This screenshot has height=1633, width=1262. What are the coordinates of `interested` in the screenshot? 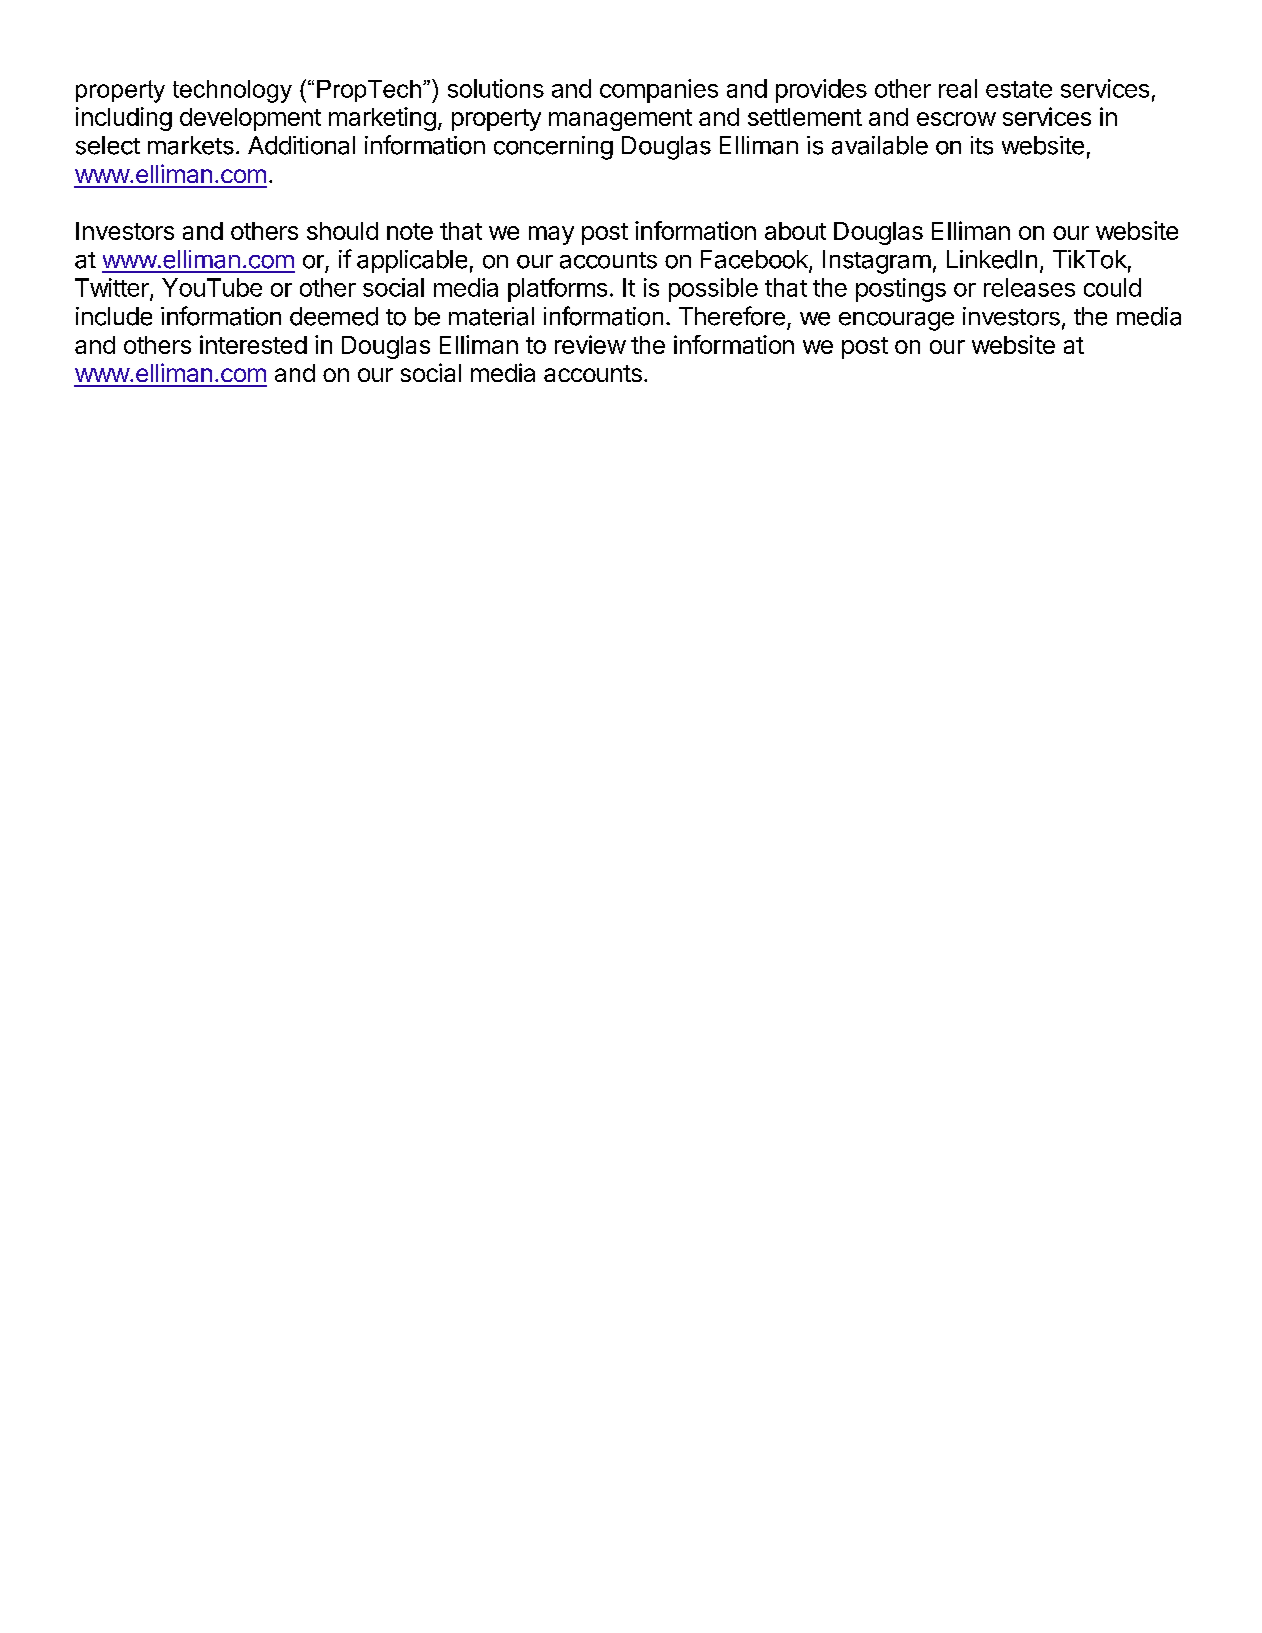 It's located at (253, 344).
